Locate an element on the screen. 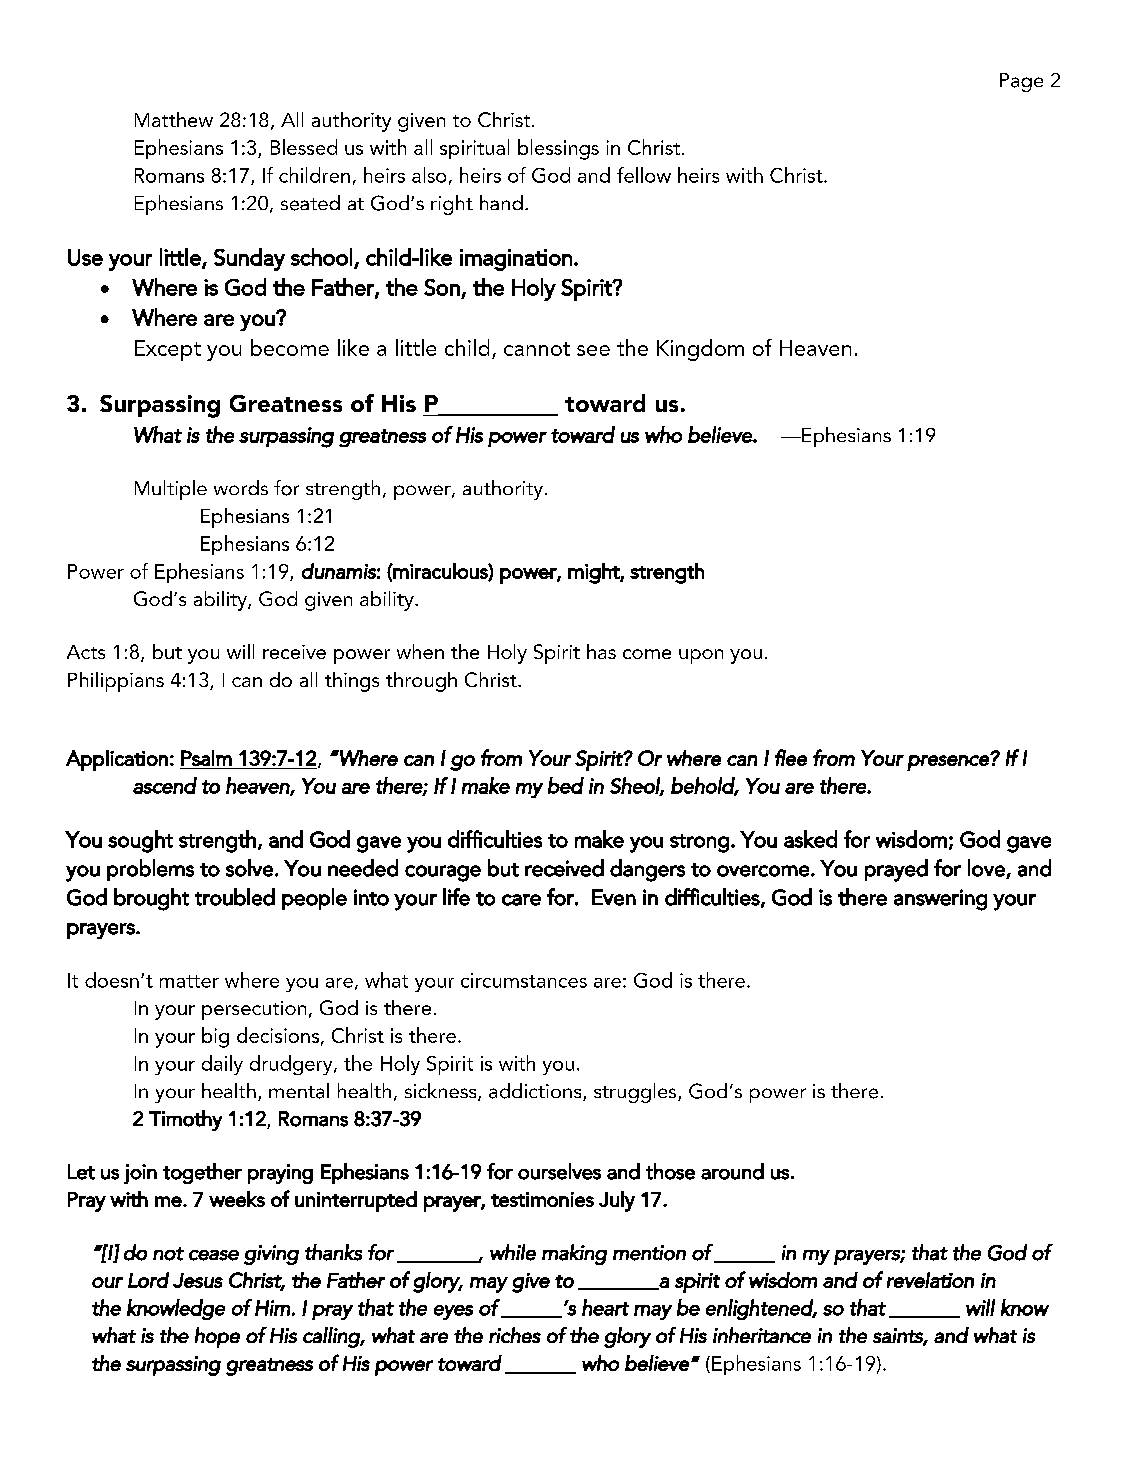  has is located at coordinates (601, 651).
